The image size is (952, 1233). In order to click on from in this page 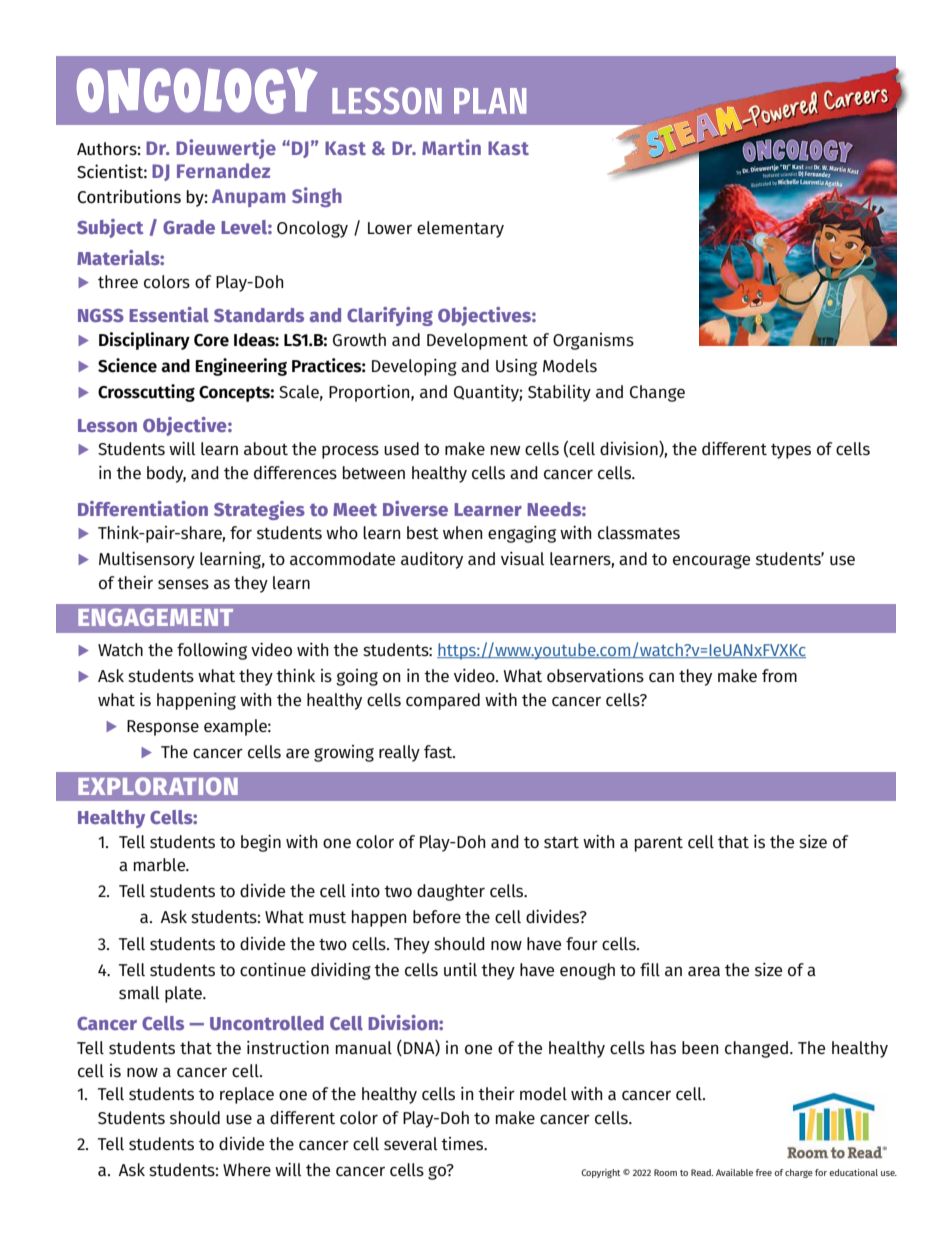, I will do `click(779, 675)`.
